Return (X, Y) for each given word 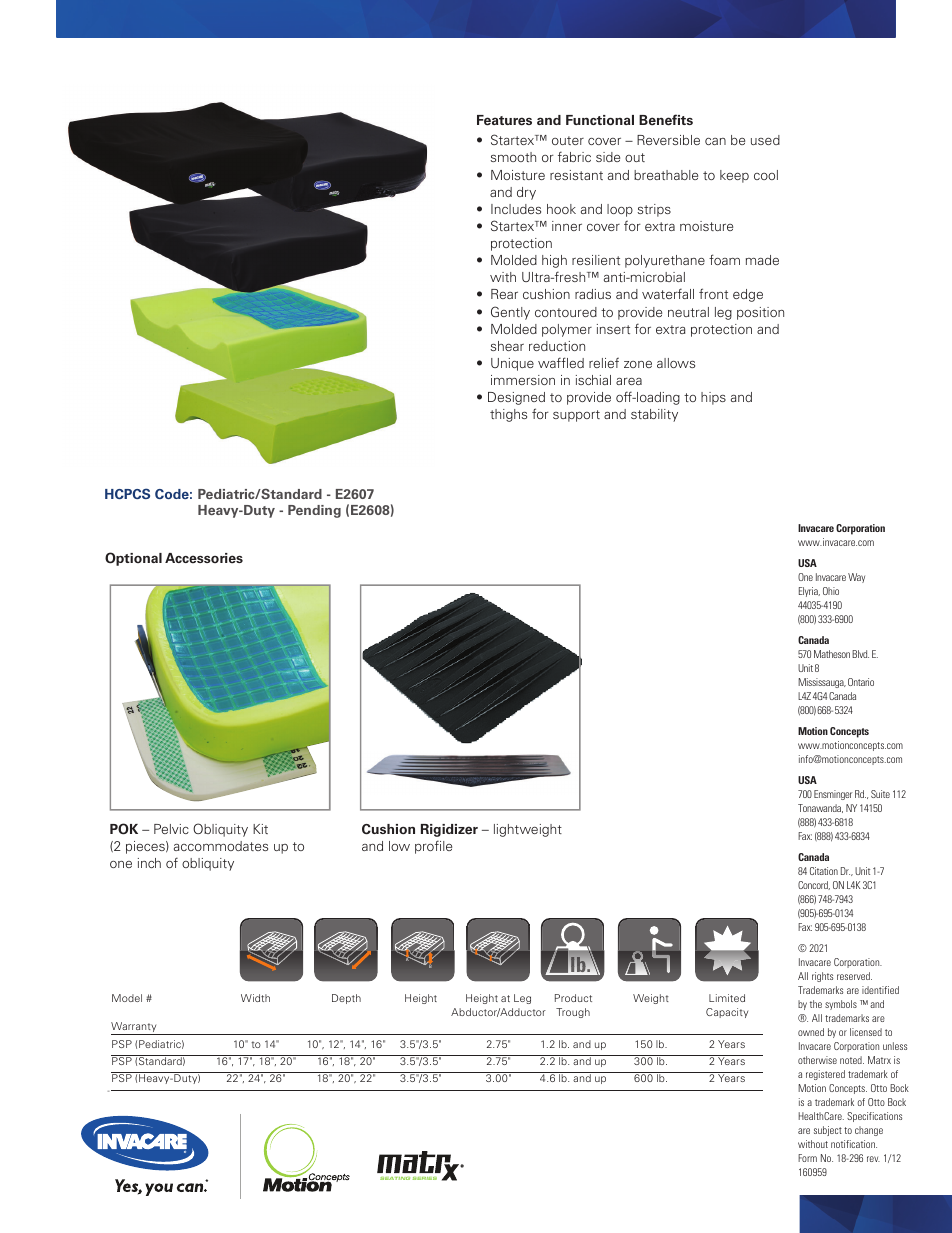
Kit (260, 829)
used (765, 140)
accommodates (221, 846)
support (576, 416)
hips (713, 398)
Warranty (135, 1028)
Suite (880, 794)
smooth (513, 157)
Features (504, 120)
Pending (314, 511)
